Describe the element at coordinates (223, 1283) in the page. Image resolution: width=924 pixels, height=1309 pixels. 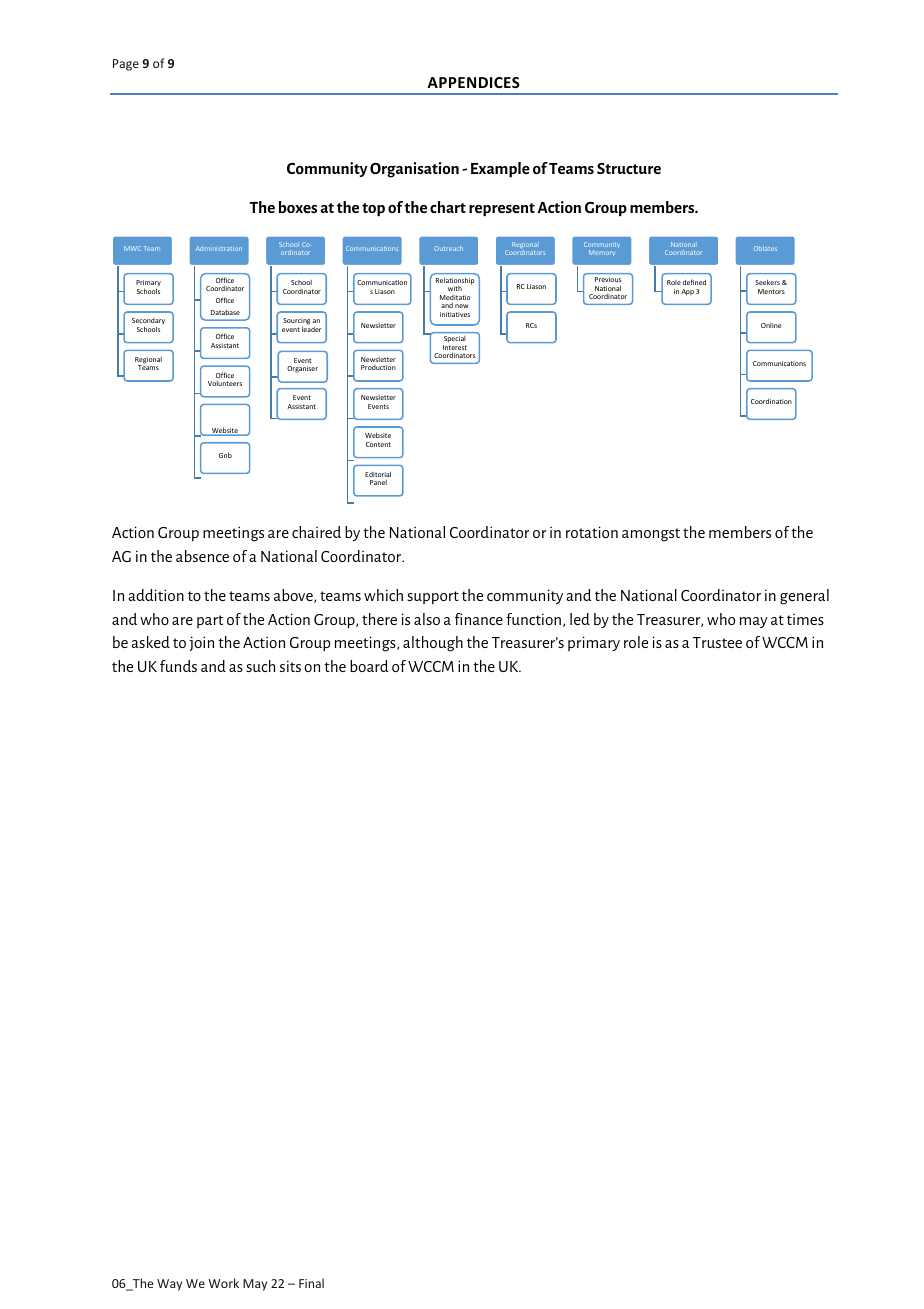
I see `Work` at that location.
